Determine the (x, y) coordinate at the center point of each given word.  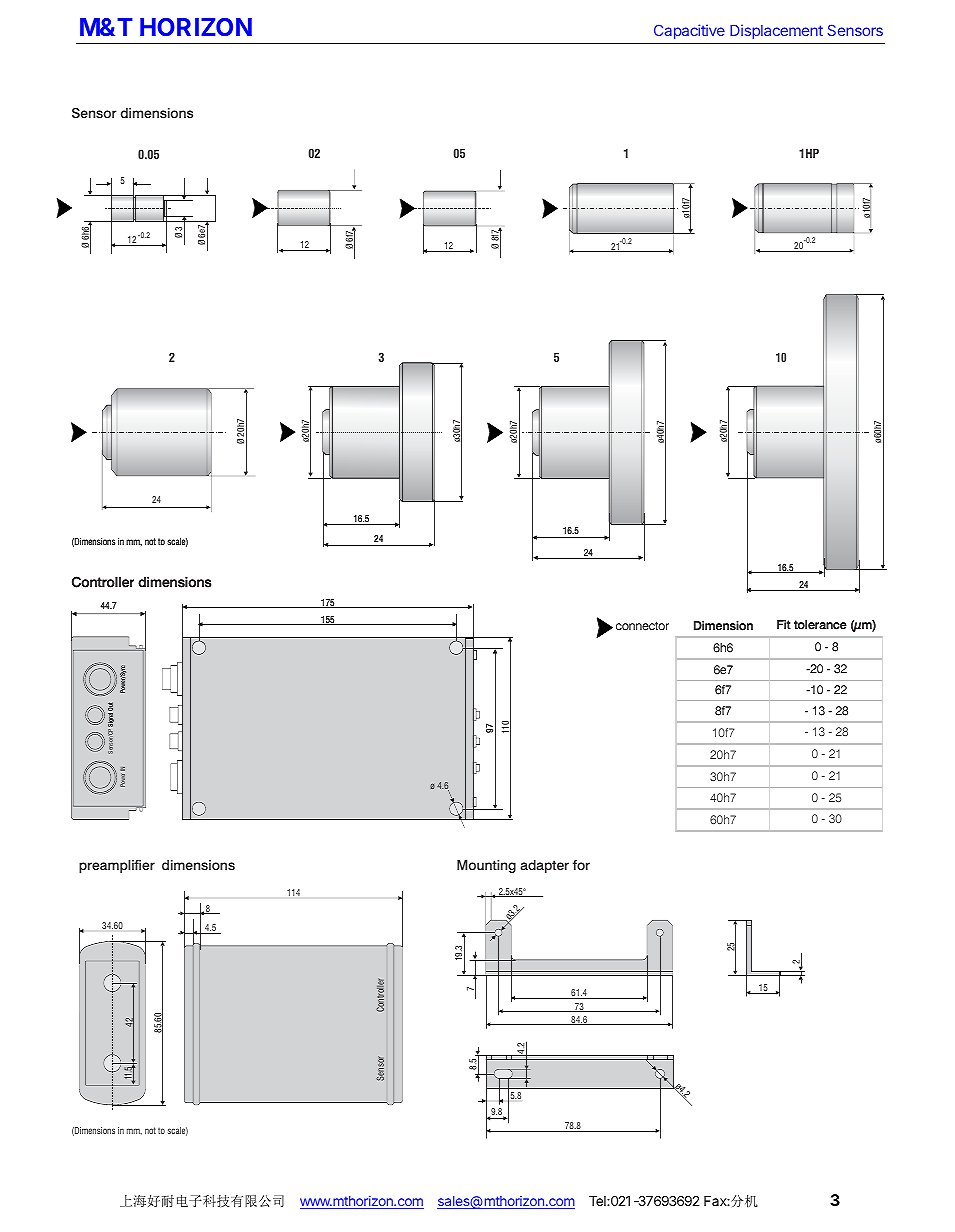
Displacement (776, 31)
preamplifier (117, 866)
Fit (784, 624)
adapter (545, 866)
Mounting (486, 866)
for (581, 865)
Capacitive (689, 31)
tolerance (820, 625)
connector (642, 626)
